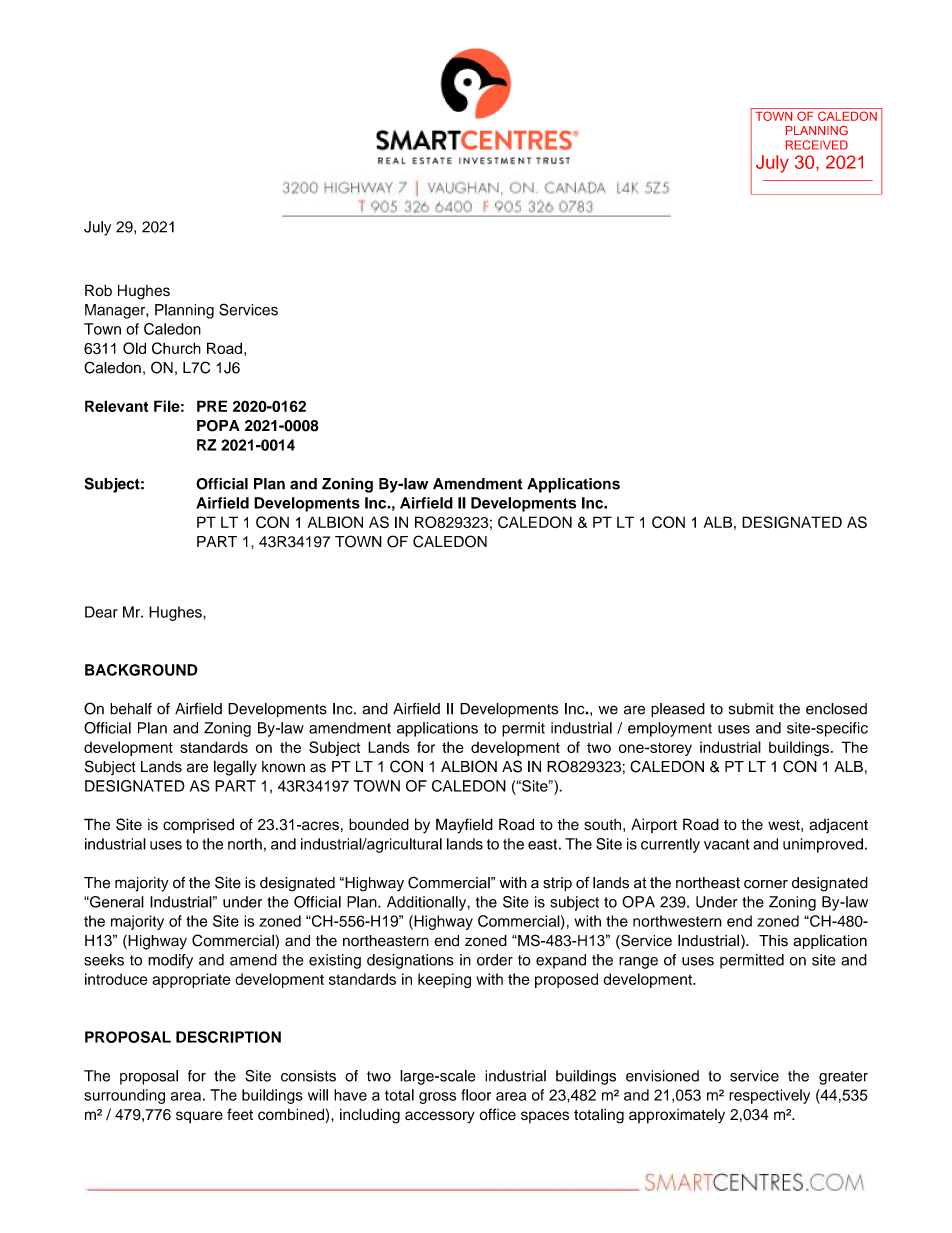 The image size is (952, 1233). I want to click on POPA, so click(218, 426).
